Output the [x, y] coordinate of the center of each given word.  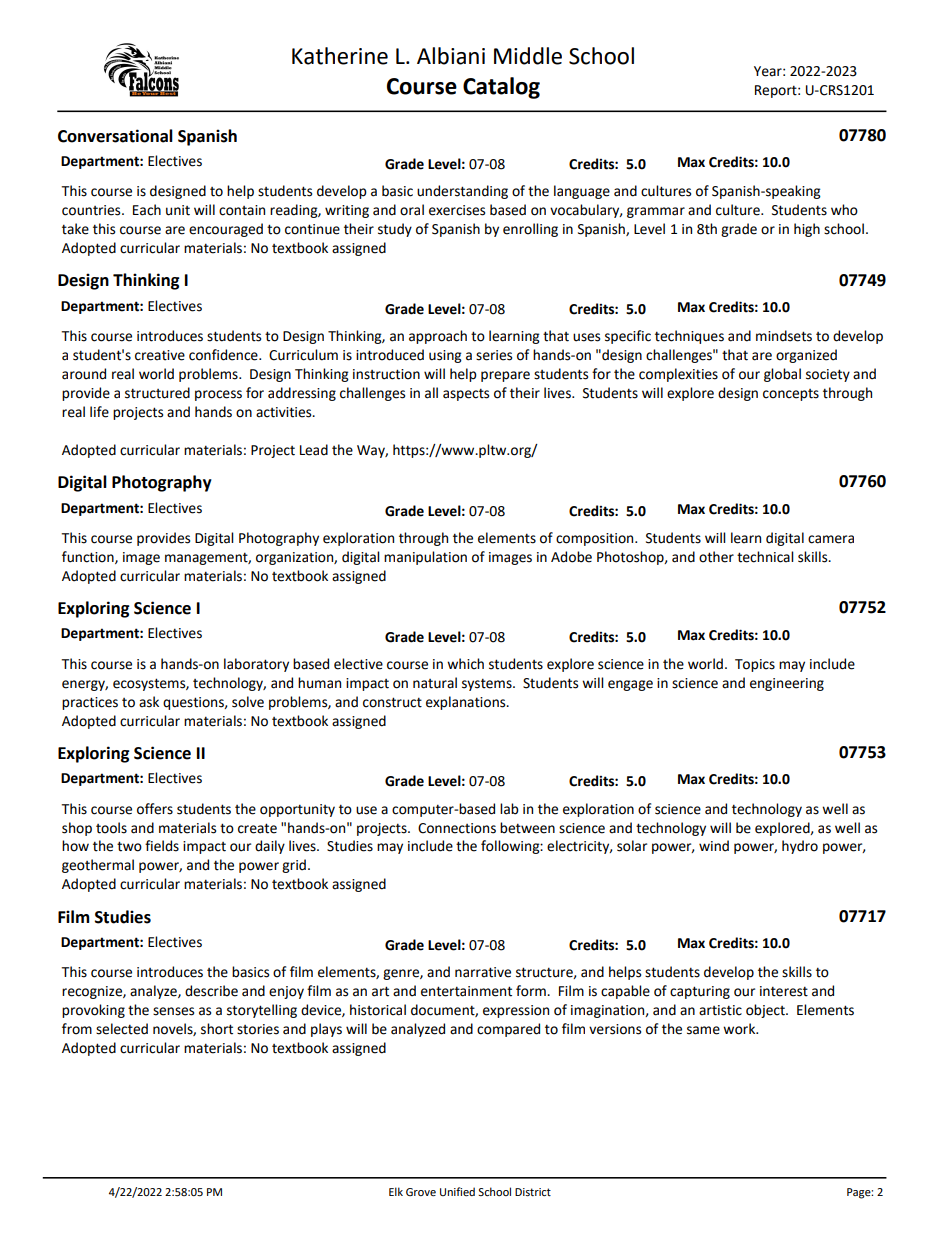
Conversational [115, 136]
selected [122, 1029]
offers [155, 809]
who [844, 210]
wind [714, 846]
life [99, 412]
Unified [457, 1191]
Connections [457, 828]
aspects [466, 394]
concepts [791, 395]
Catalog [501, 88]
